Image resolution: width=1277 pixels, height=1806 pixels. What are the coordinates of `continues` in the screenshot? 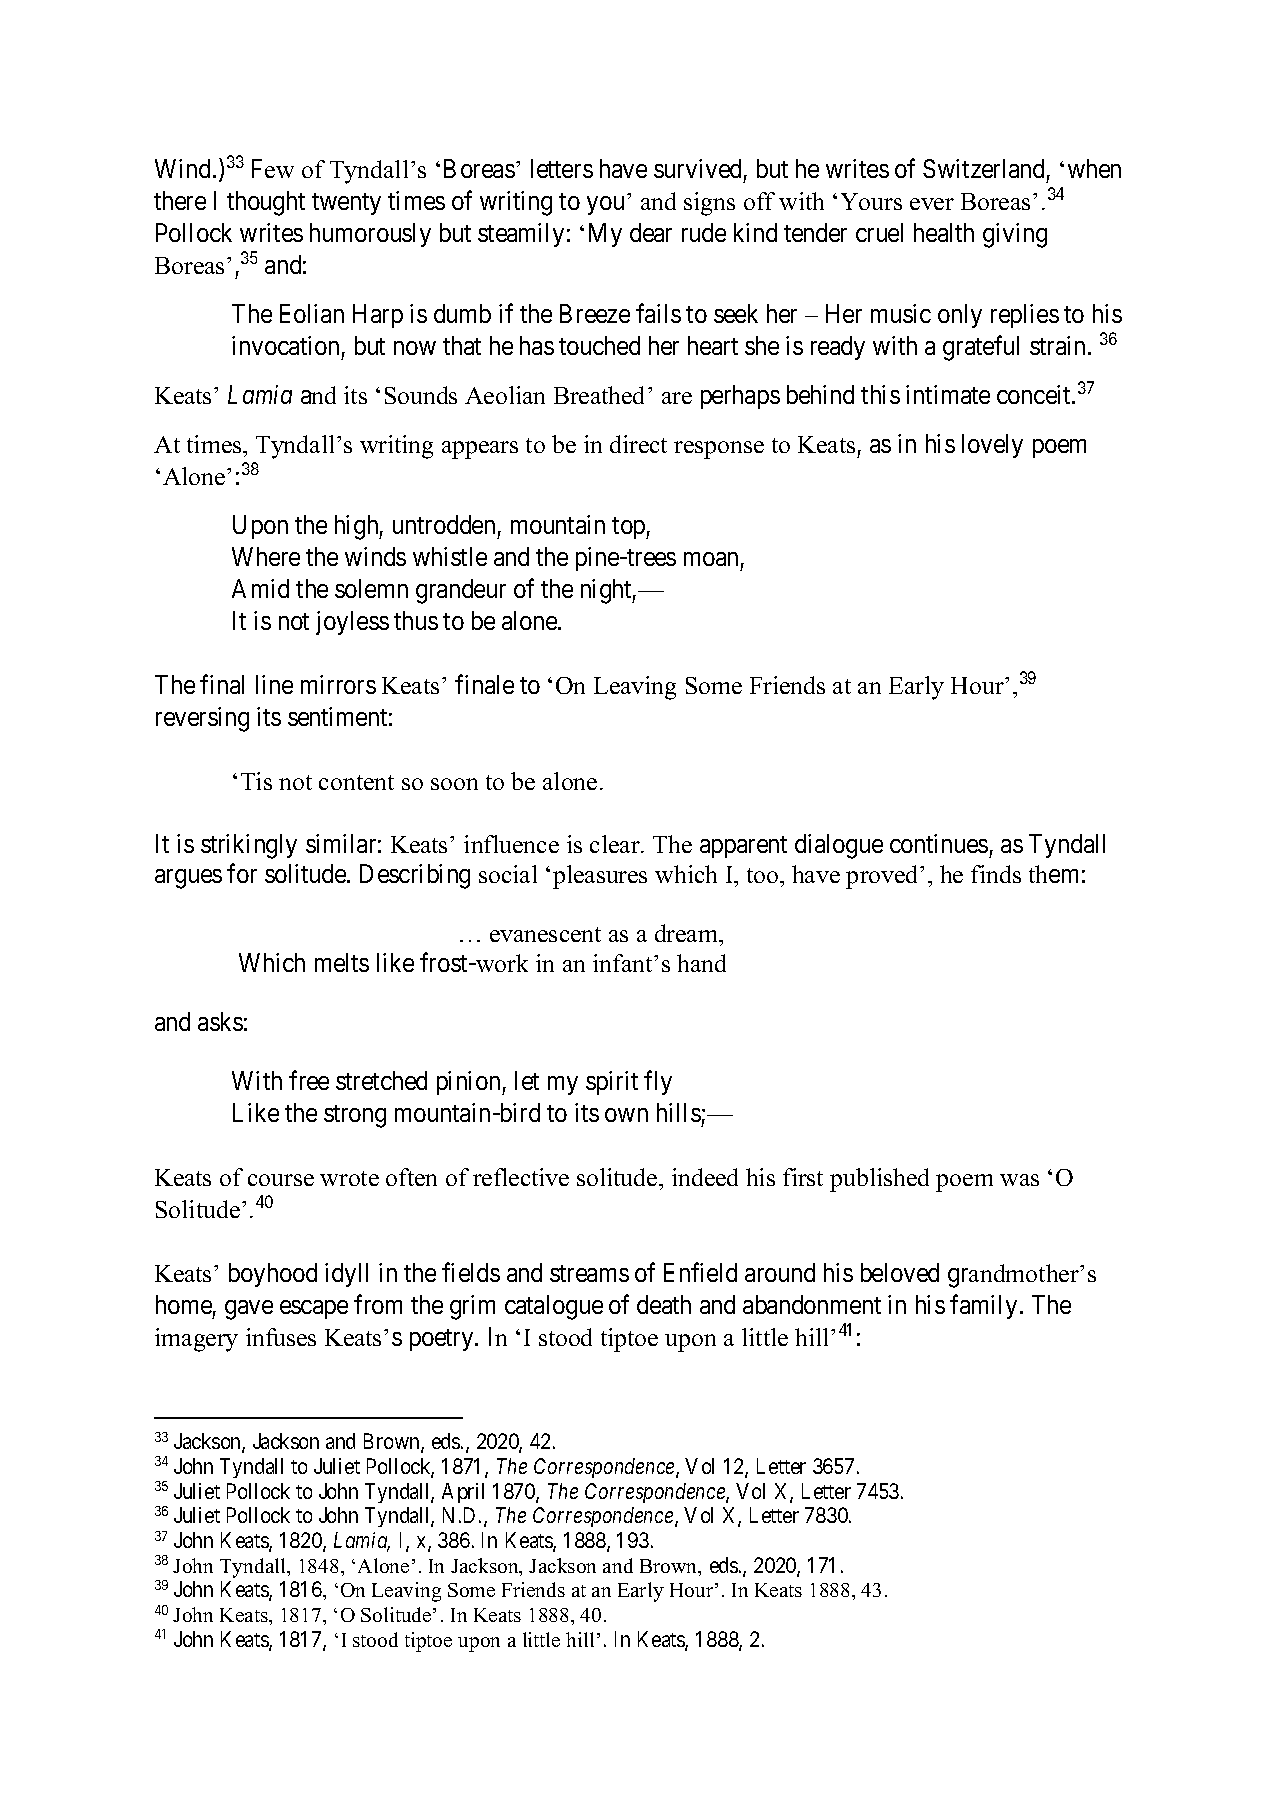 It's located at (939, 843).
